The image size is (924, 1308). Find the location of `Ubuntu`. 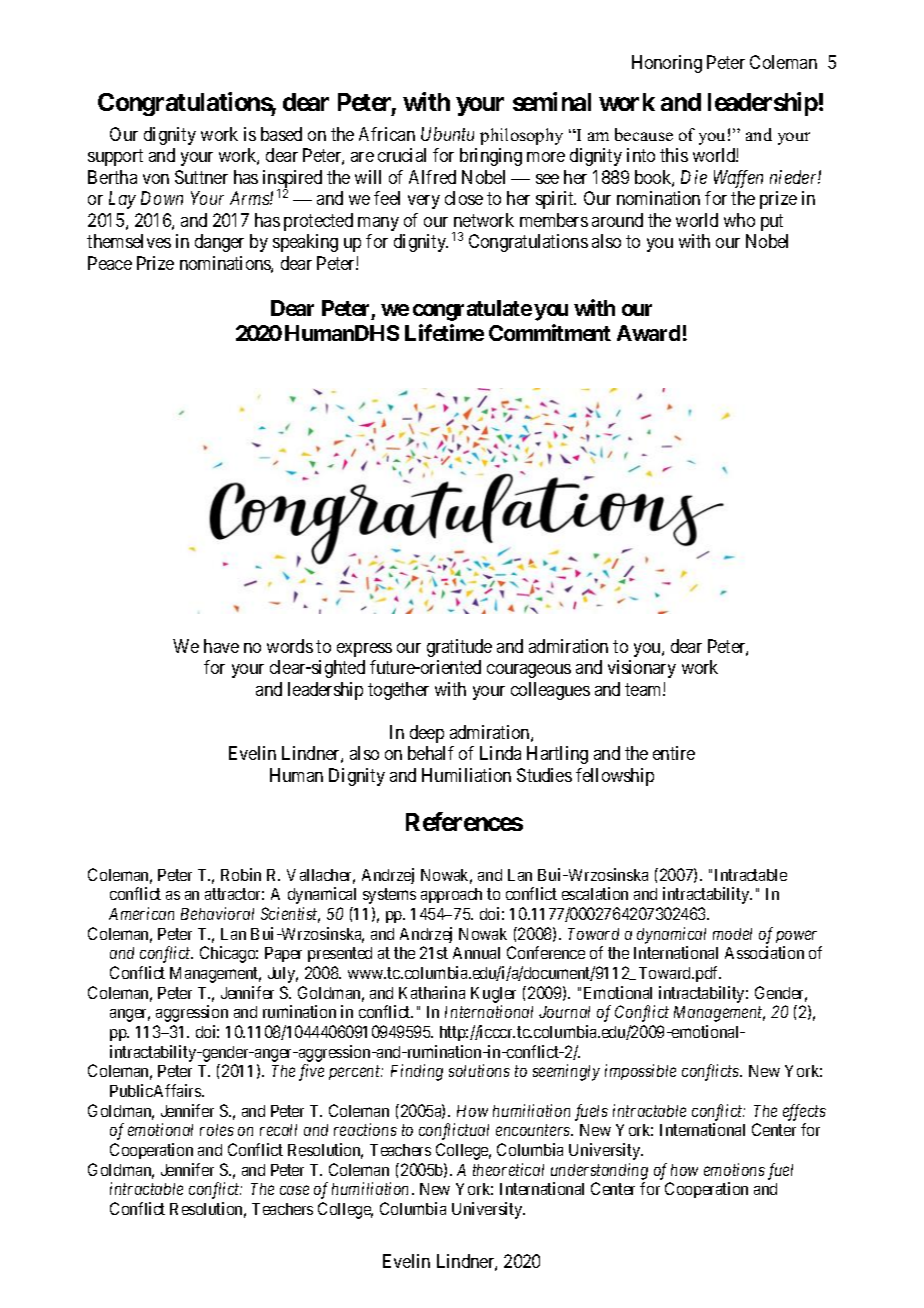

Ubuntu is located at coordinates (447, 134).
